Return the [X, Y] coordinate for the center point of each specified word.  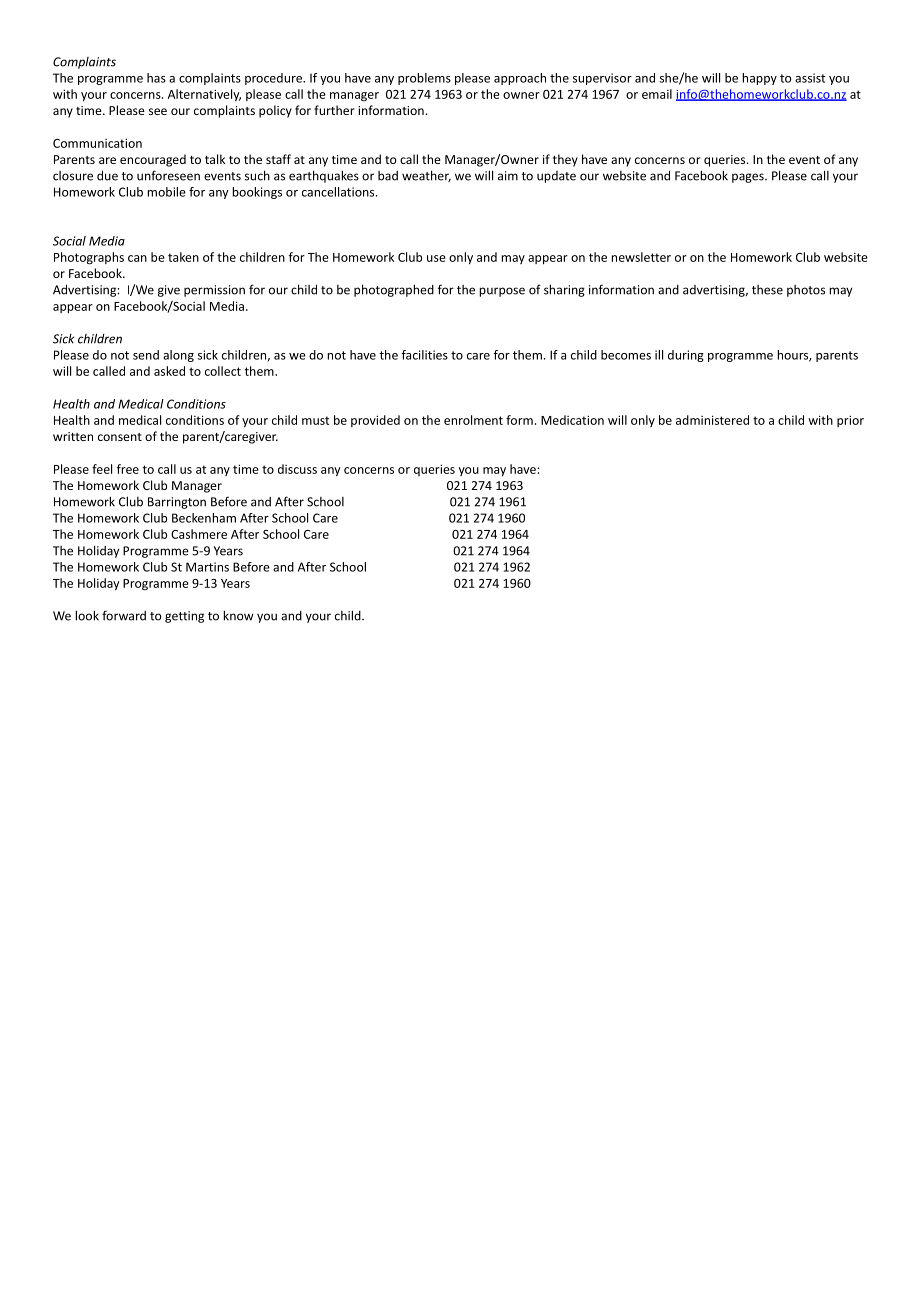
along [178, 356]
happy [759, 79]
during [686, 356]
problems [424, 79]
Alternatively [204, 95]
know [238, 615]
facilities [424, 355]
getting [184, 617]
